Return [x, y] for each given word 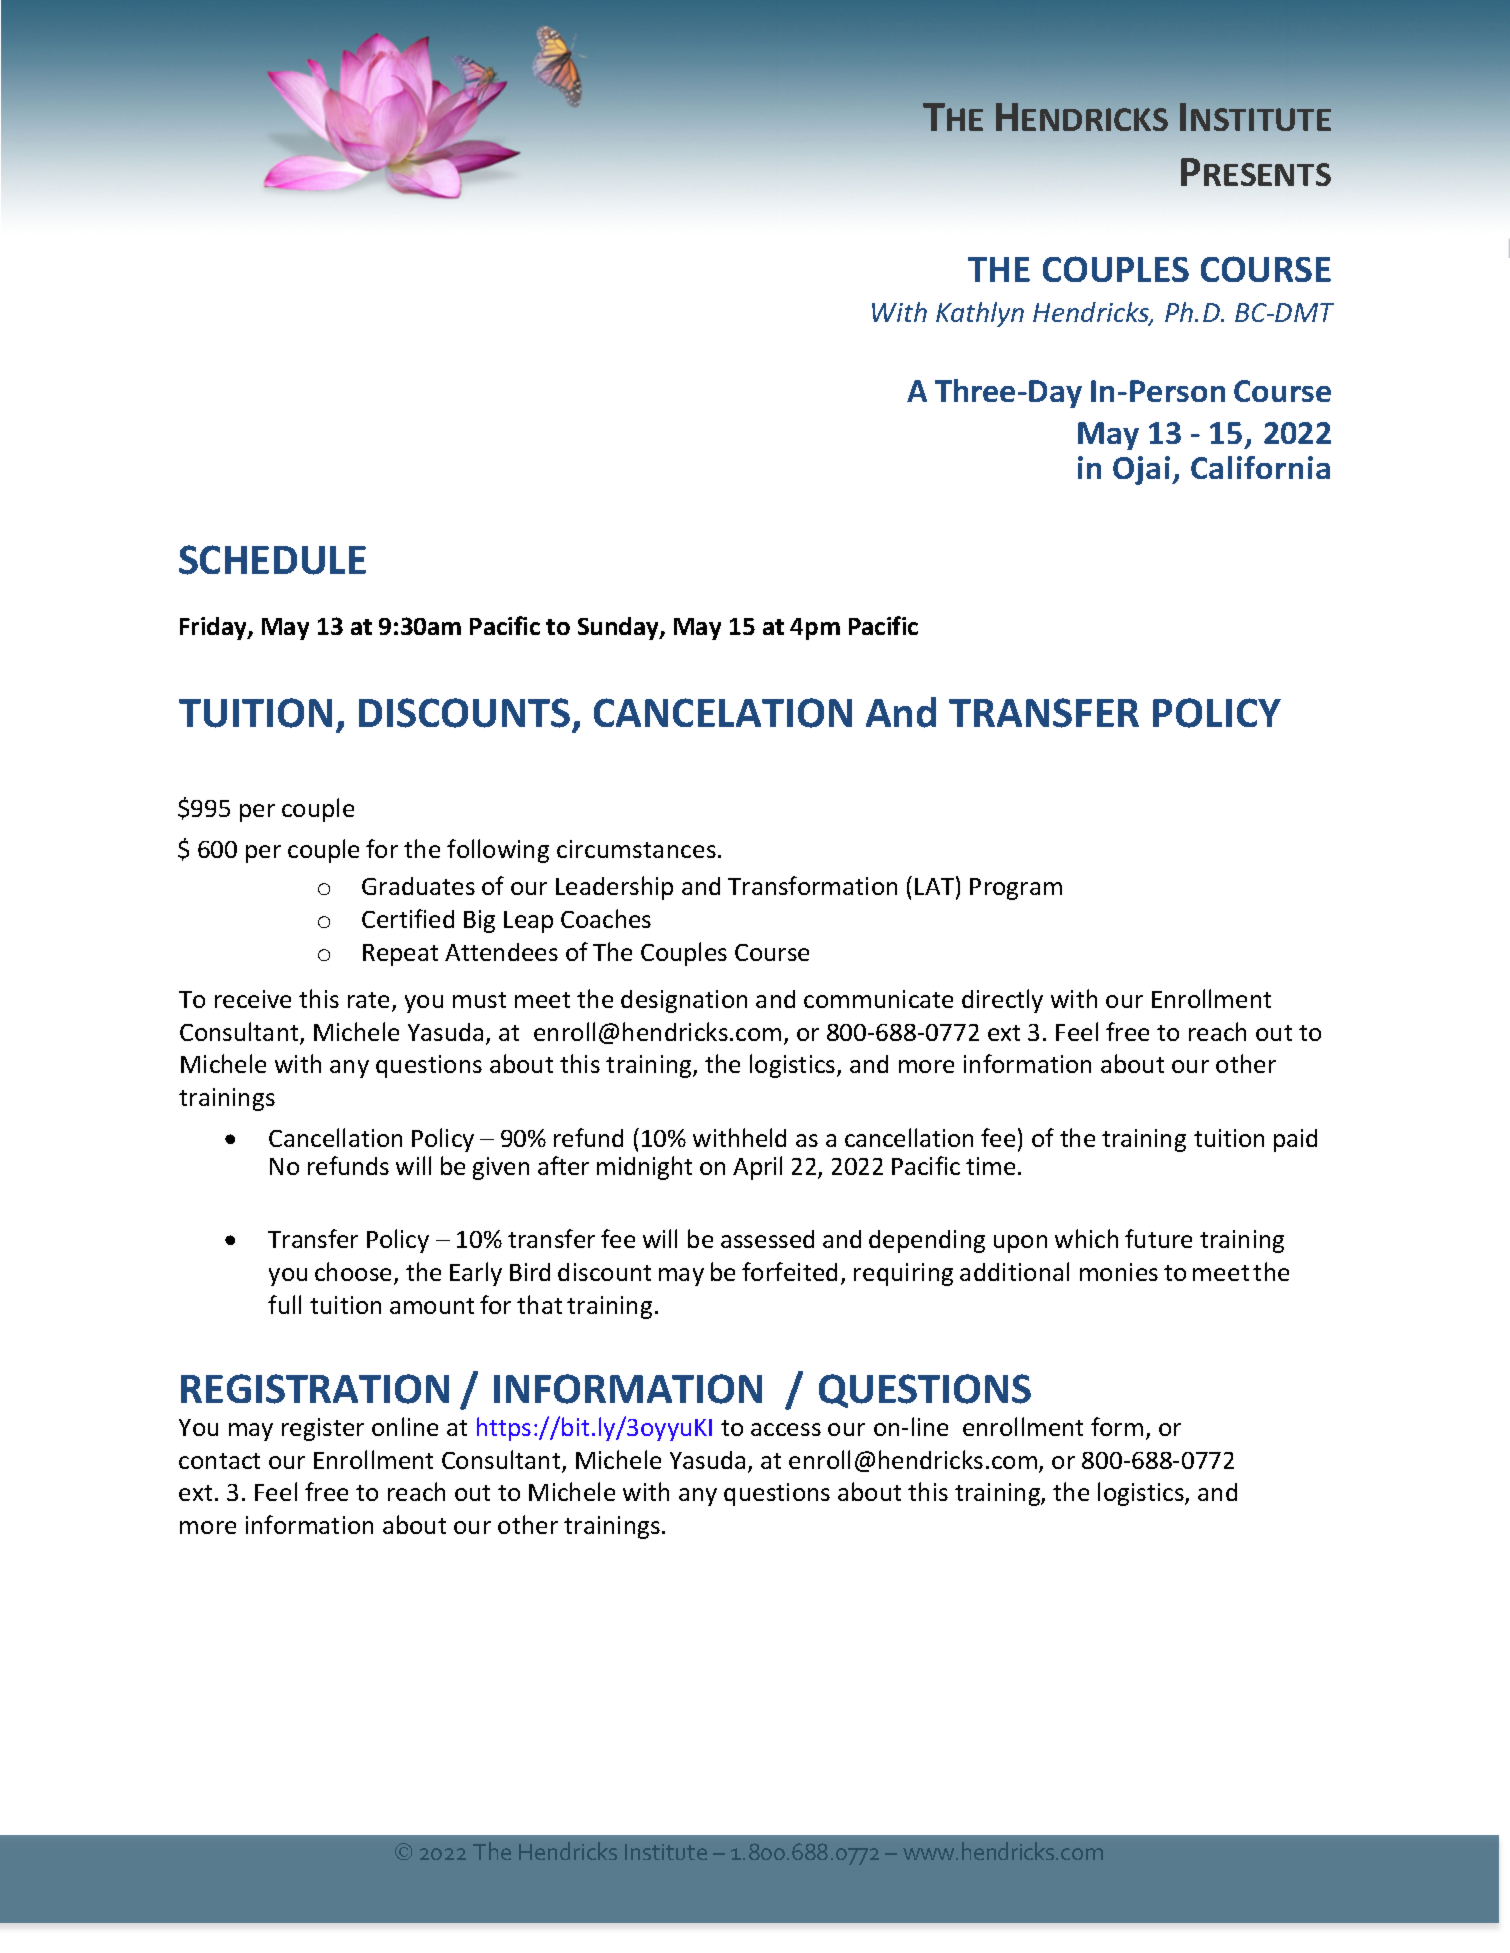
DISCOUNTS [466, 714]
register [323, 1429]
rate [370, 1001]
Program [1016, 889]
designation [684, 1001]
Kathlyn [980, 314]
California [1260, 467]
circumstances [636, 849]
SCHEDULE [272, 560]
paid [1295, 1140]
